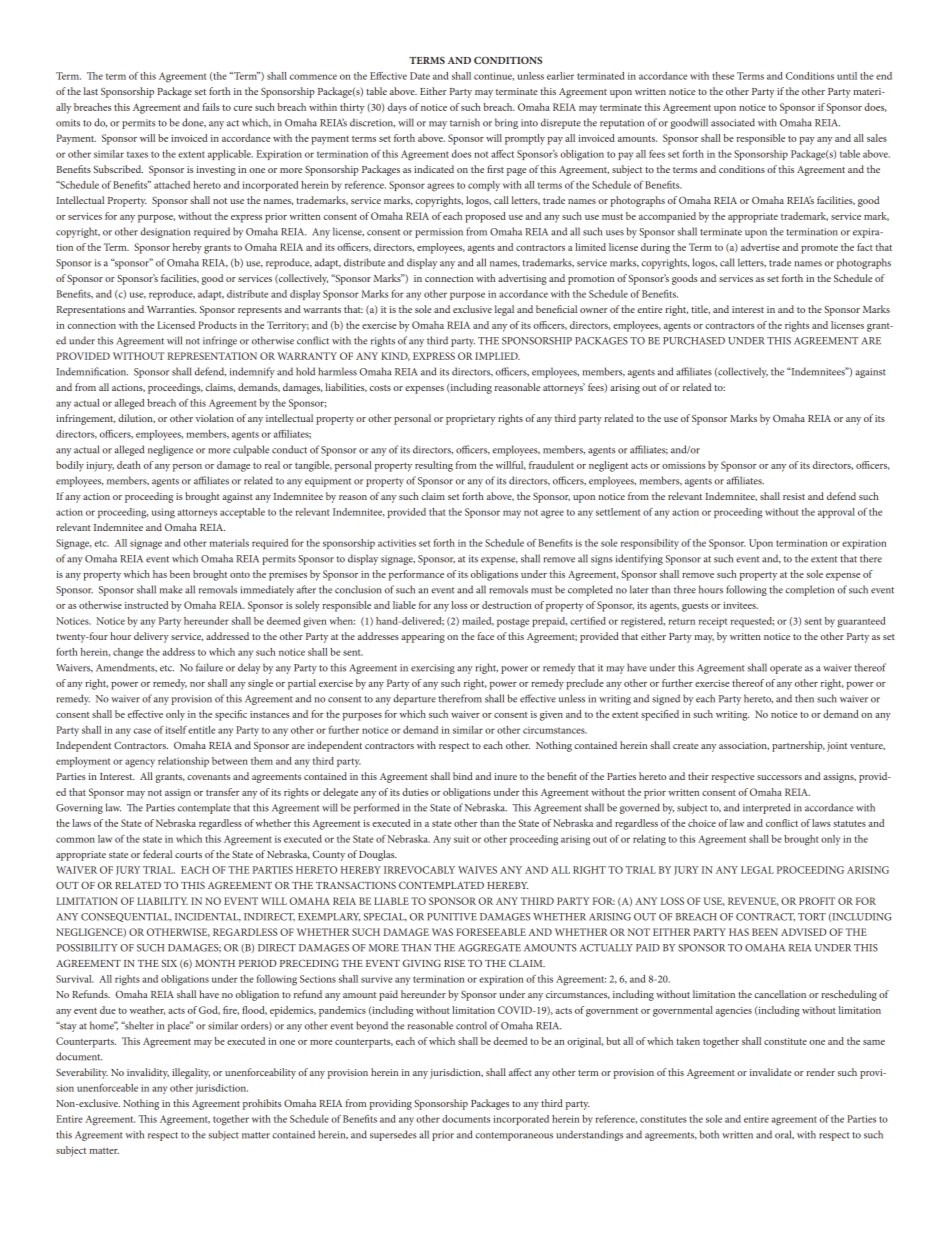  I want to click on tarnish, so click(465, 122).
